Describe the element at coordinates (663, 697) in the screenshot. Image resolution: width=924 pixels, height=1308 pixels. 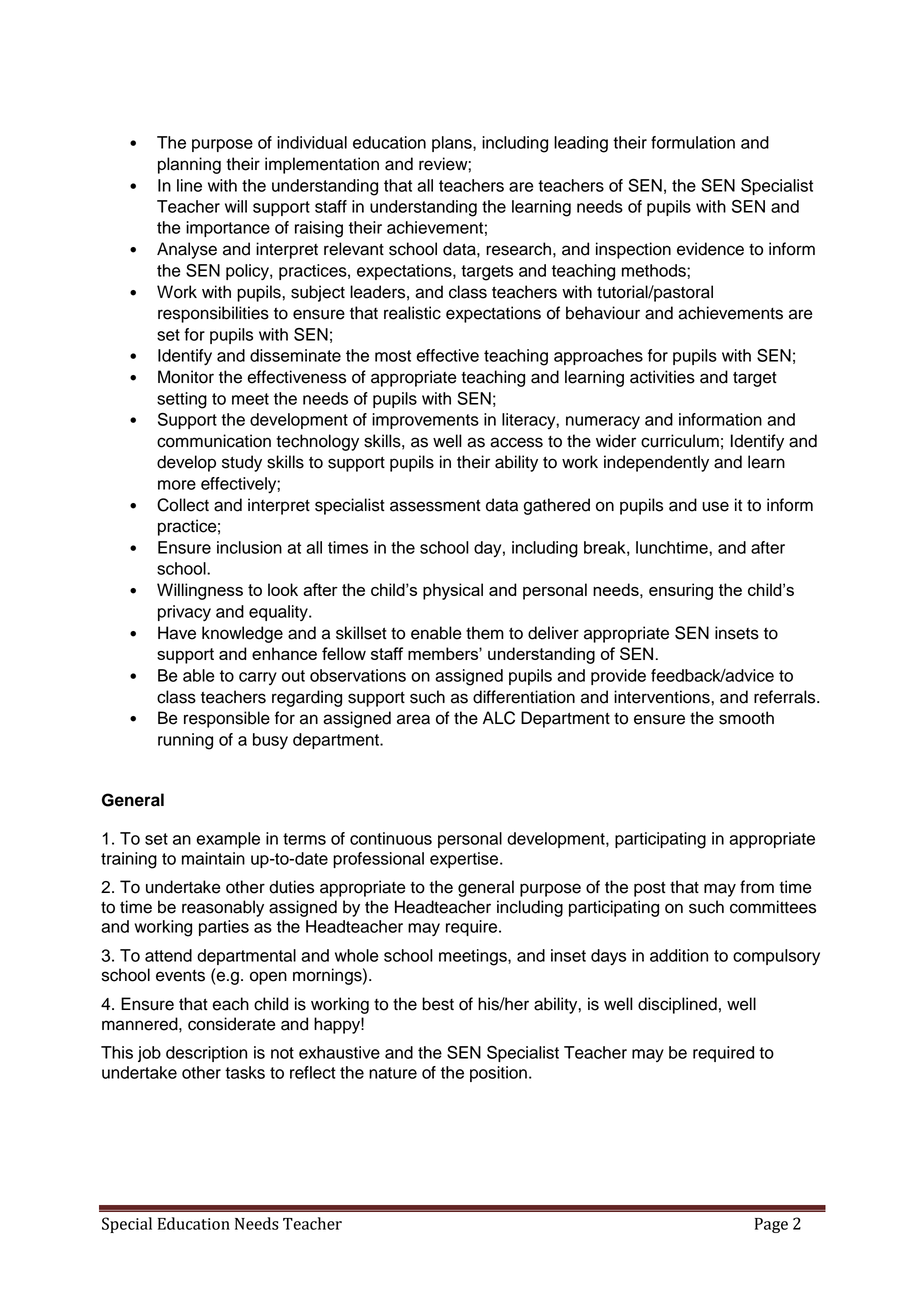
I see `interventions` at that location.
